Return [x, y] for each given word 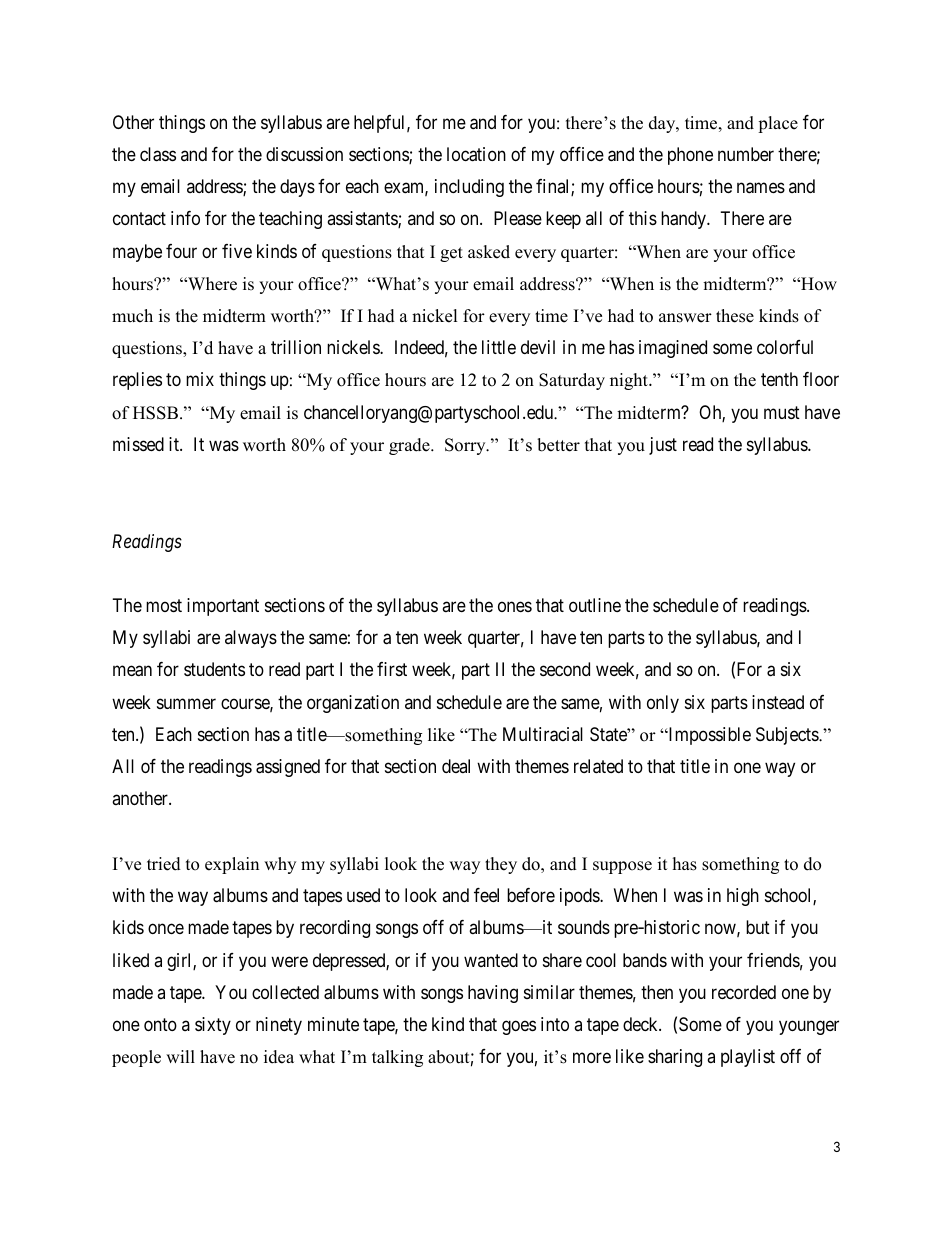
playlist [748, 1058]
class [158, 154]
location [476, 154]
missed [138, 444]
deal [456, 766]
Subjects [788, 736]
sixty [213, 1026]
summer [186, 703]
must [782, 412]
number [746, 154]
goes [519, 1028]
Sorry [466, 446]
